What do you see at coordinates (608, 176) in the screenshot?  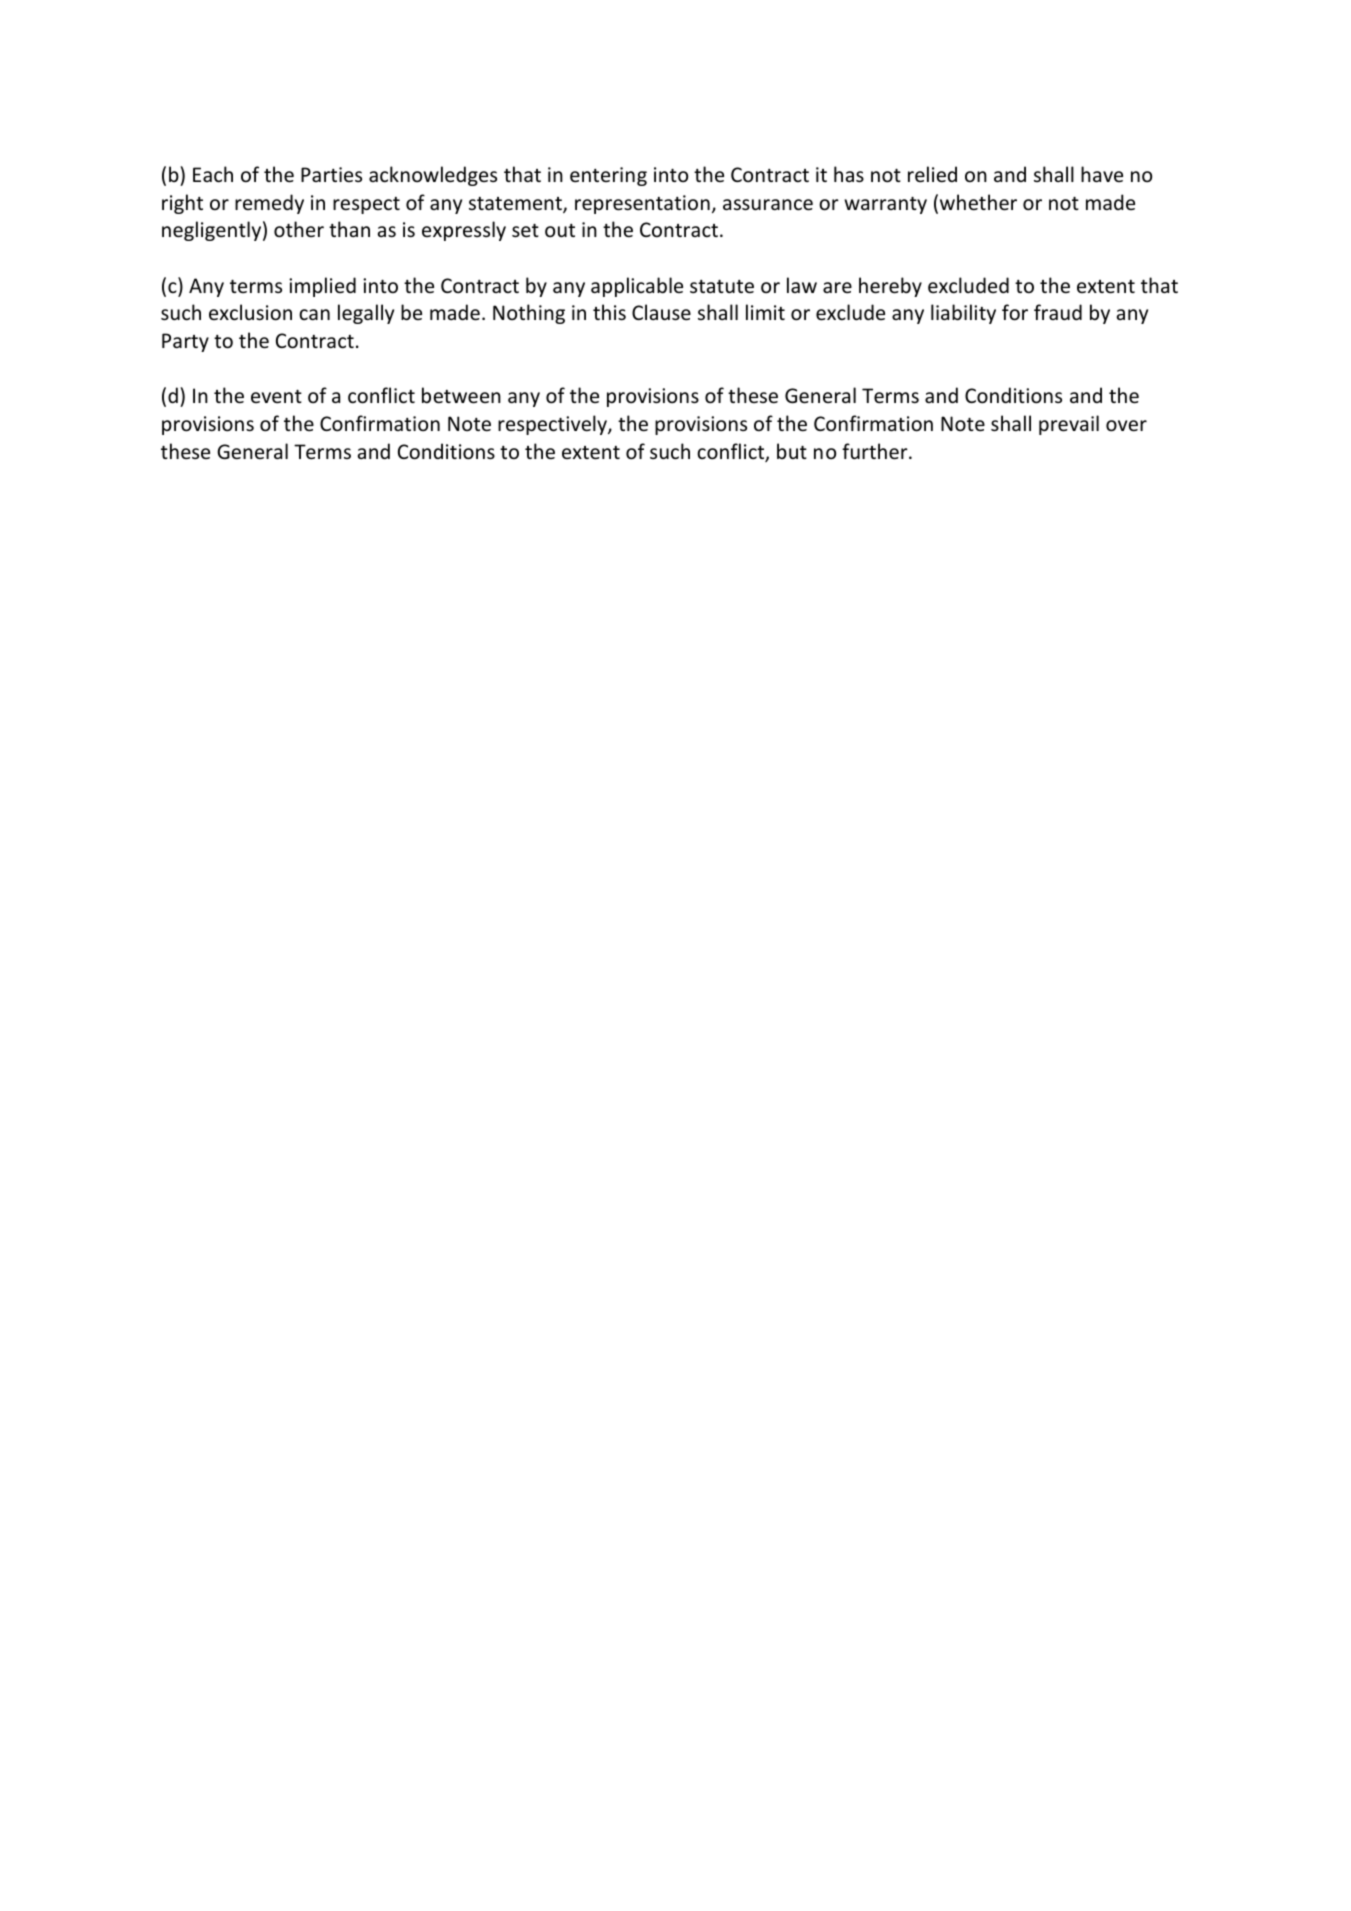 I see `entering` at bounding box center [608, 176].
